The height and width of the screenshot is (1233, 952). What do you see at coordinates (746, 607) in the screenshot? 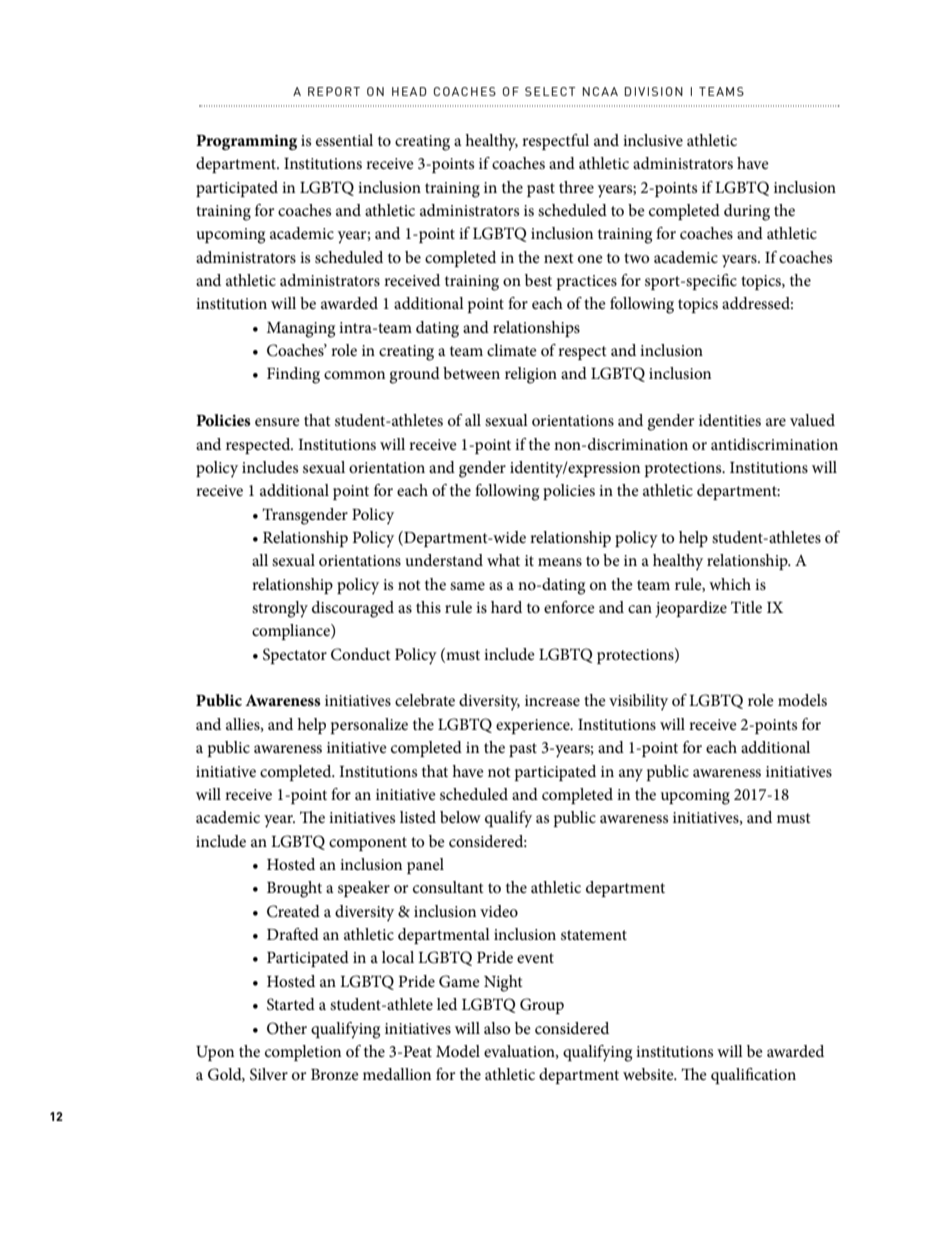
I see `Title` at bounding box center [746, 607].
